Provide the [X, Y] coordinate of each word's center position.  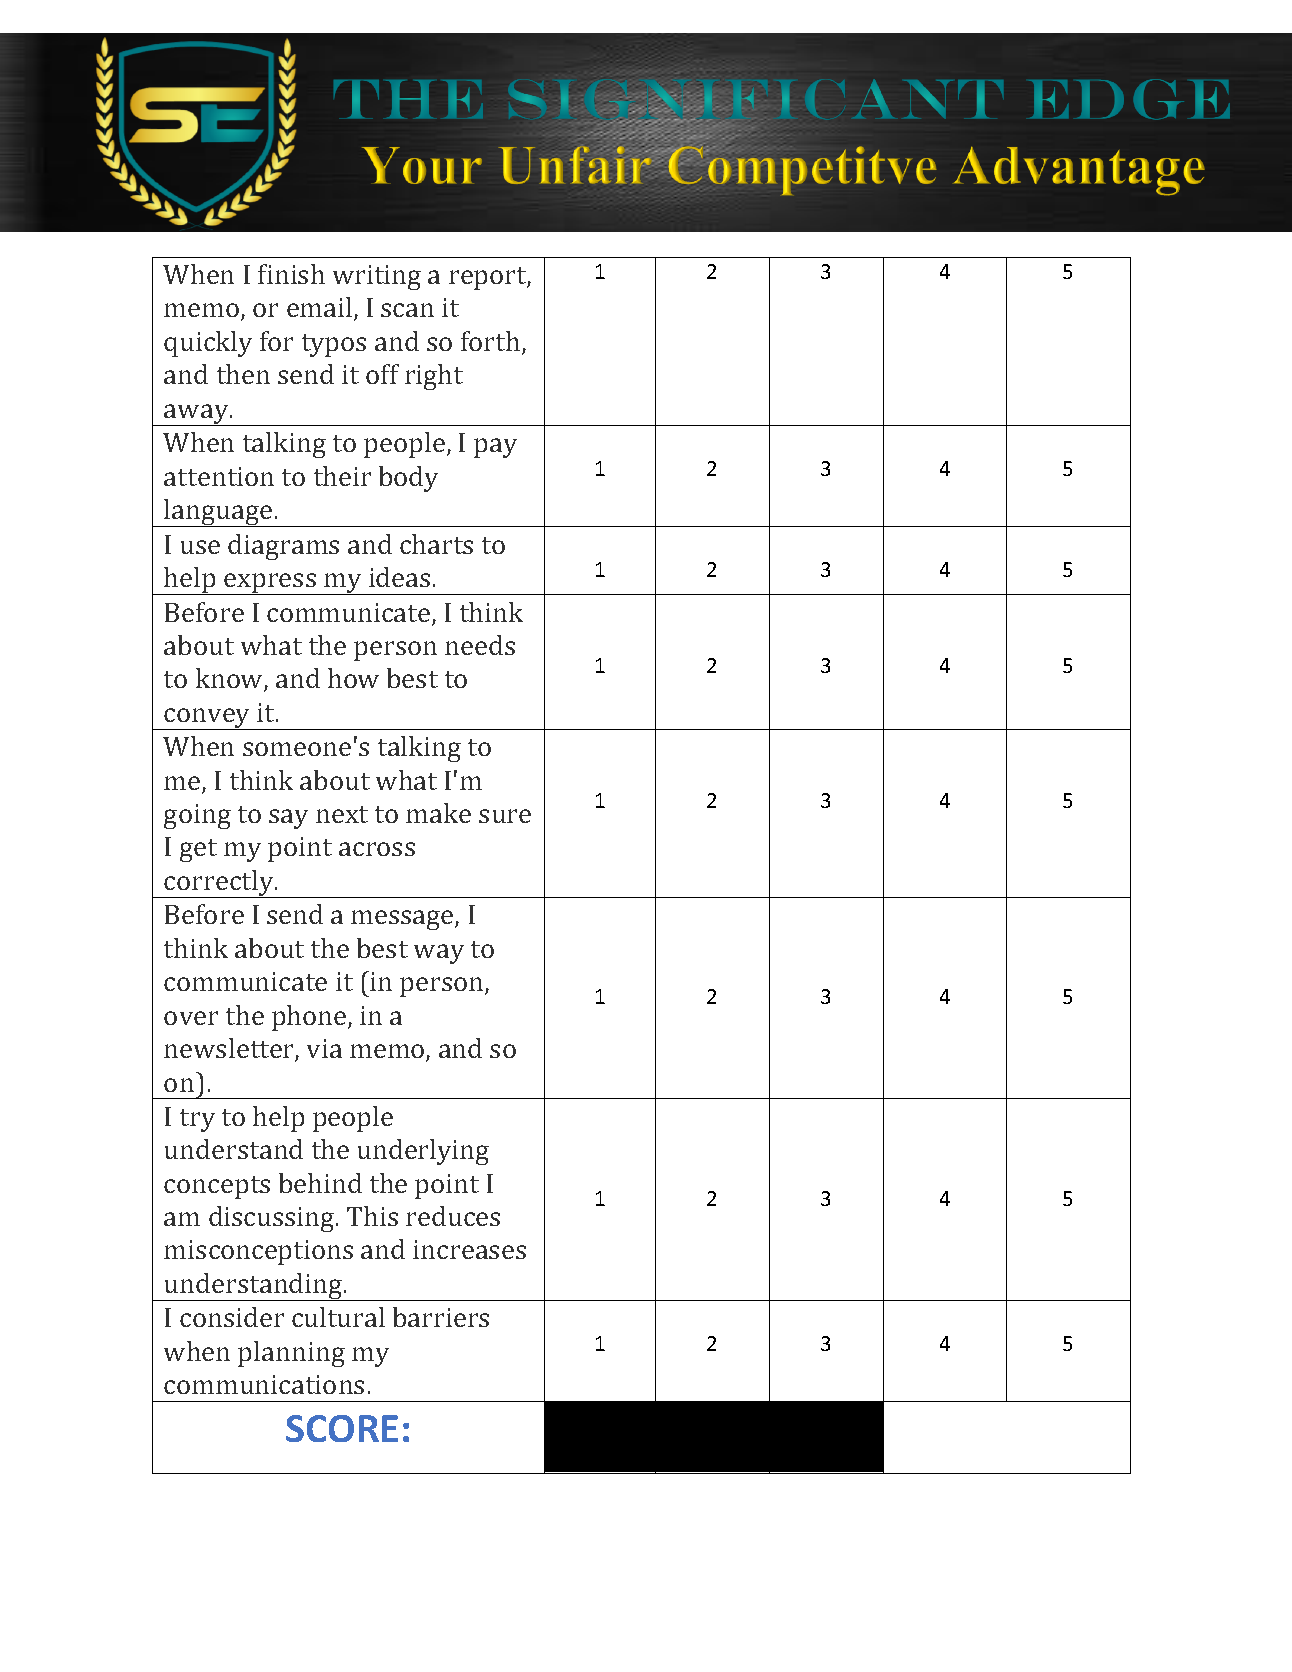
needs [480, 645]
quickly [208, 344]
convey [208, 719]
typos [334, 345]
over [191, 1018]
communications [264, 1384]
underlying [423, 1152]
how [353, 678]
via [324, 1048]
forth [492, 342]
